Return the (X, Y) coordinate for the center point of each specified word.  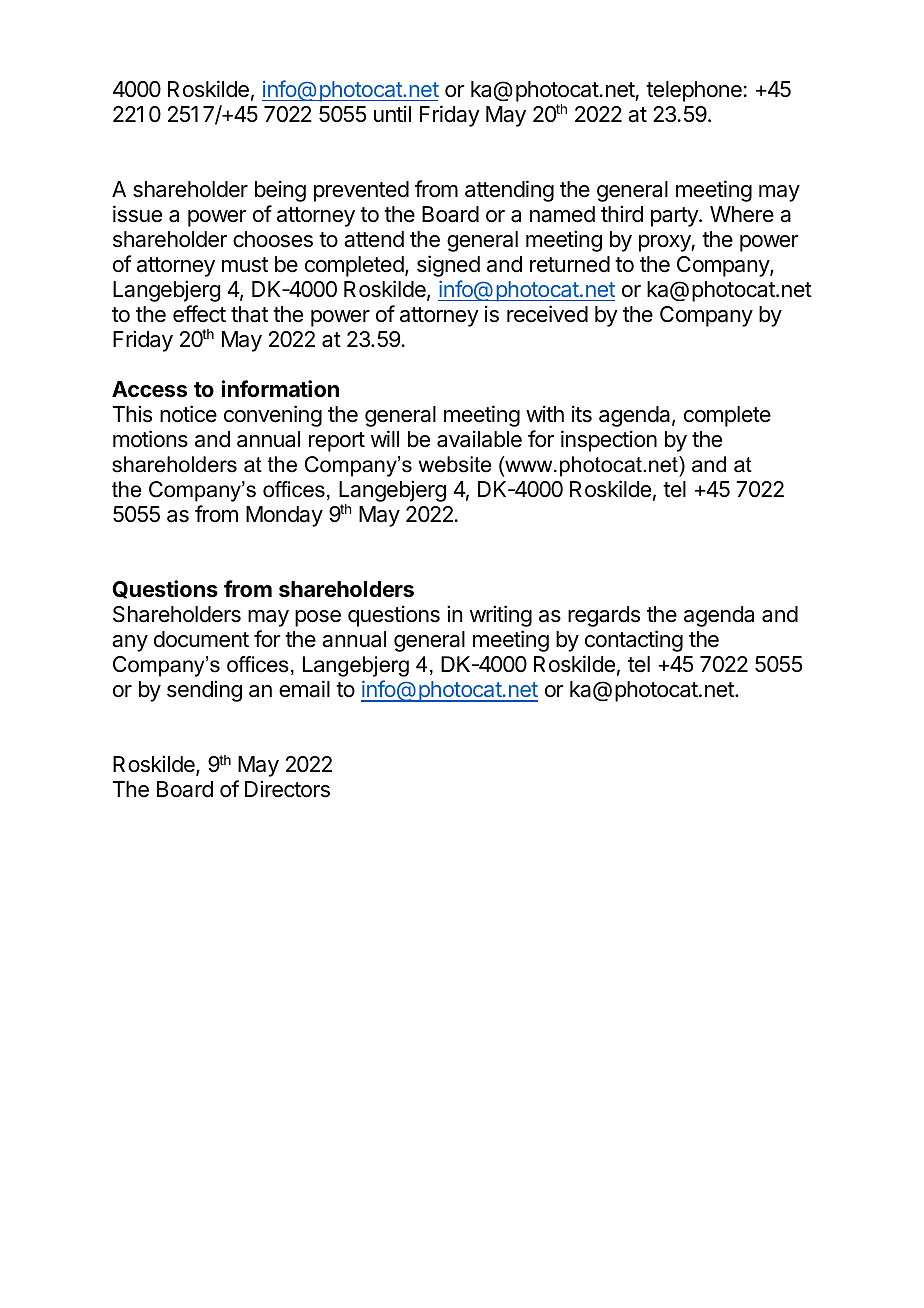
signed (448, 266)
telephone (694, 91)
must (245, 265)
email (304, 689)
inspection (609, 441)
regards (604, 616)
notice (188, 414)
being (280, 191)
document (201, 639)
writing (501, 616)
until (392, 113)
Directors (287, 789)
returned (570, 264)
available (479, 439)
